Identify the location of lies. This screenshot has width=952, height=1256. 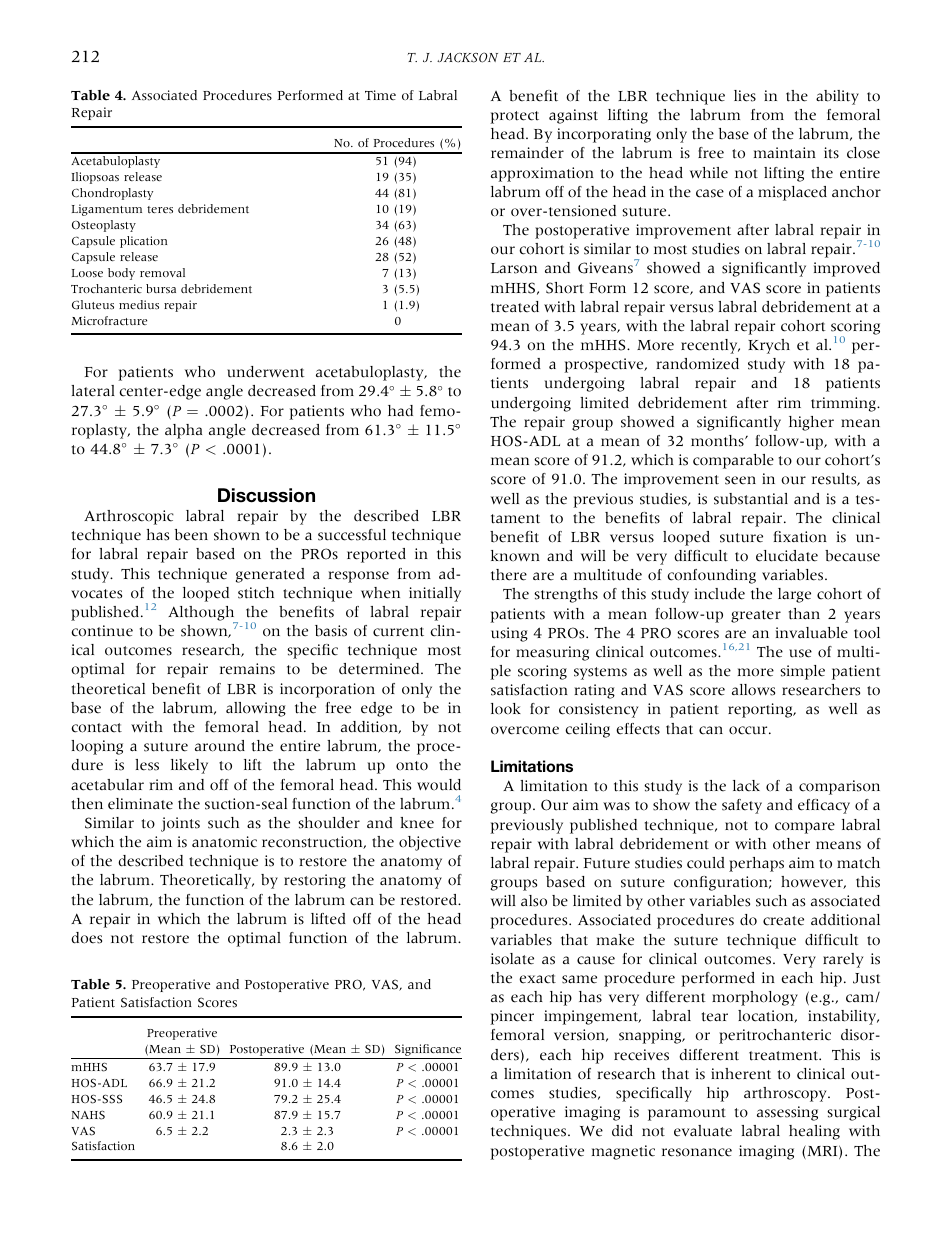
(745, 96).
